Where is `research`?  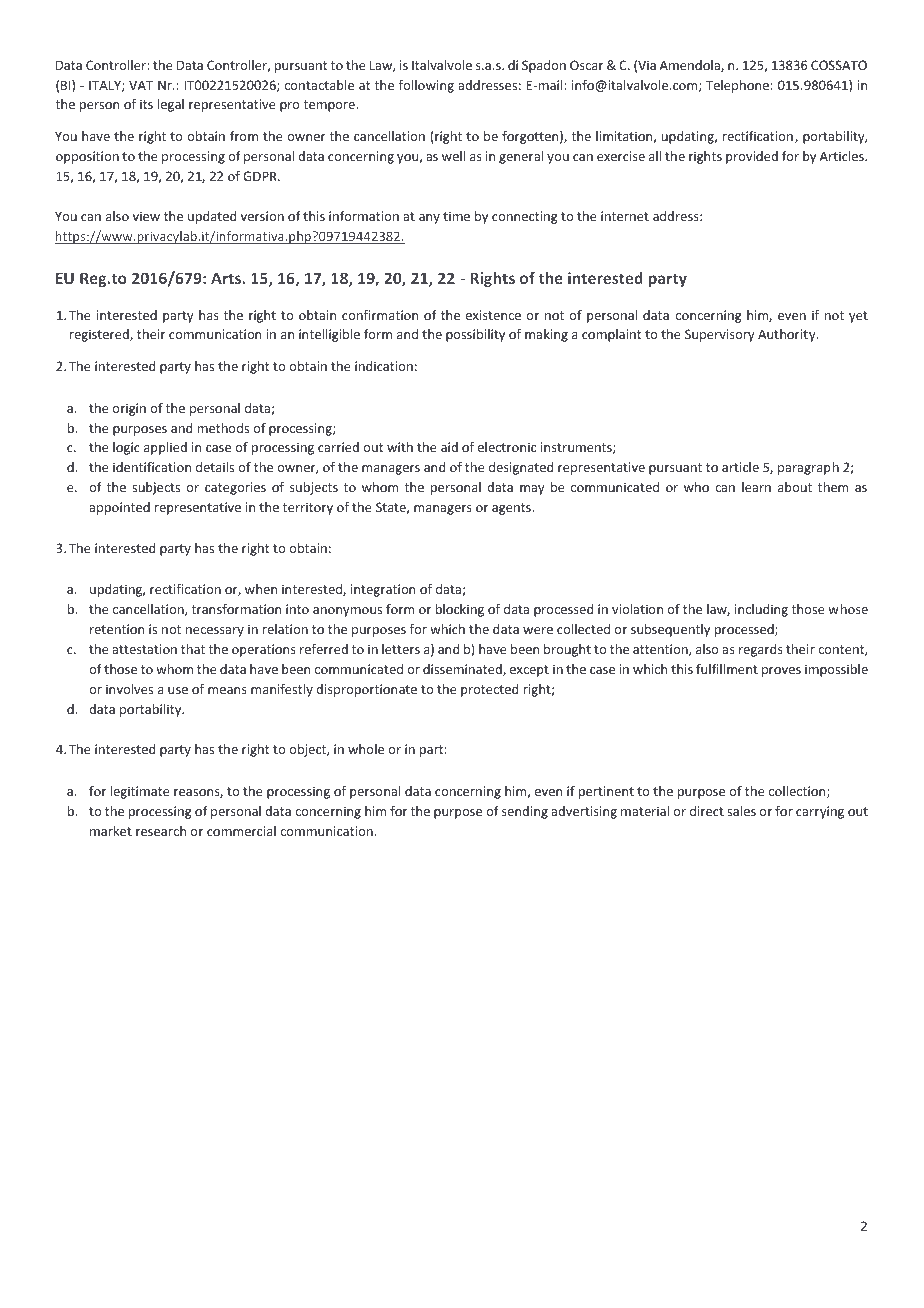
research is located at coordinates (161, 831).
